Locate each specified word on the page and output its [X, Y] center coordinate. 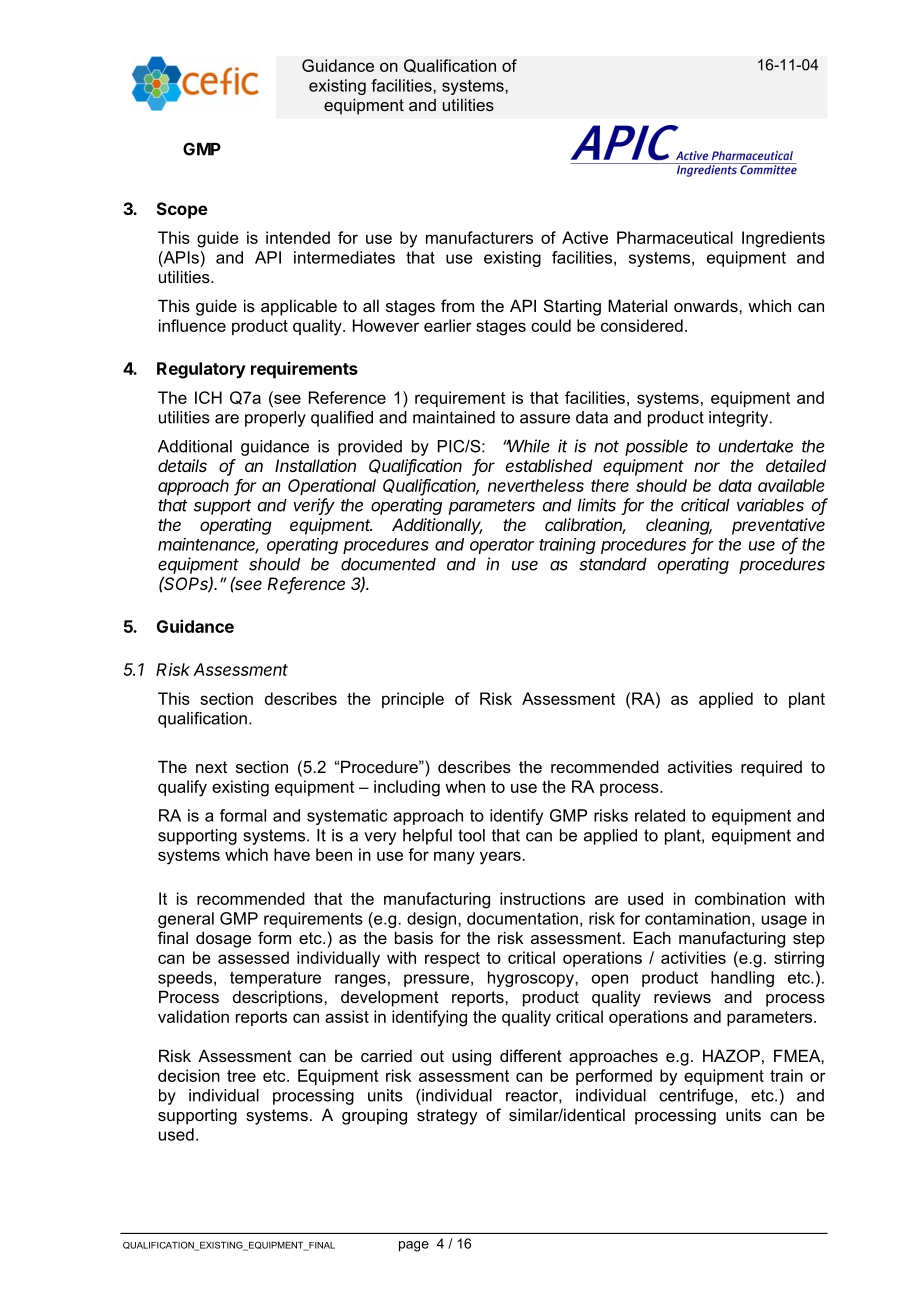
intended [298, 237]
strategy [447, 1117]
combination [740, 898]
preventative [778, 526]
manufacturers [479, 237]
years [501, 858]
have [292, 854]
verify [314, 506]
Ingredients [783, 239]
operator [502, 546]
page [414, 1246]
